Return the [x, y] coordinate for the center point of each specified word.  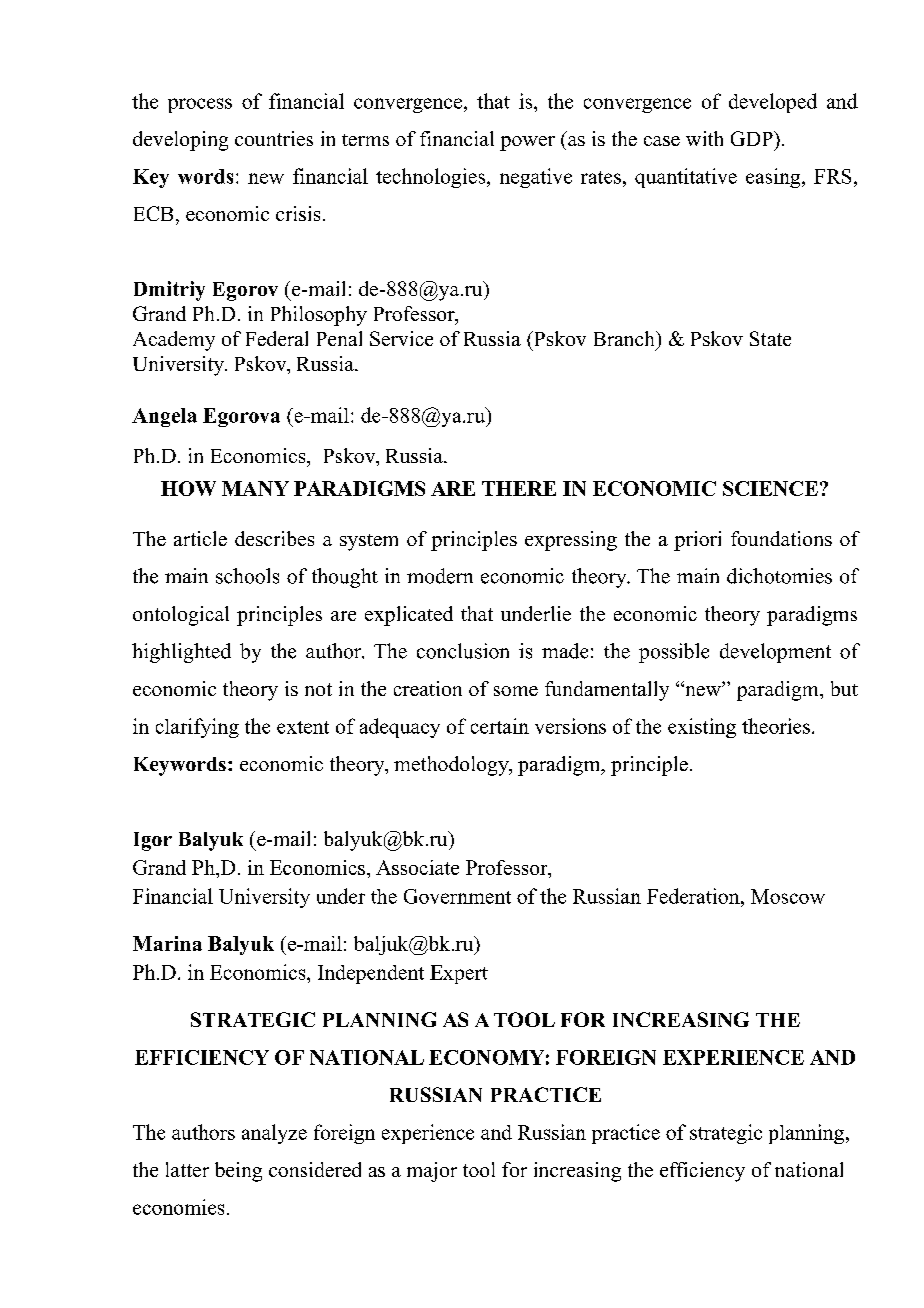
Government [457, 896]
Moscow [788, 896]
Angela [164, 417]
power [527, 143]
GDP [753, 138]
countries [274, 138]
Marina [167, 943]
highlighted [181, 653]
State [770, 338]
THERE [519, 488]
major [432, 1172]
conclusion [463, 651]
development [775, 653]
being [238, 1172]
